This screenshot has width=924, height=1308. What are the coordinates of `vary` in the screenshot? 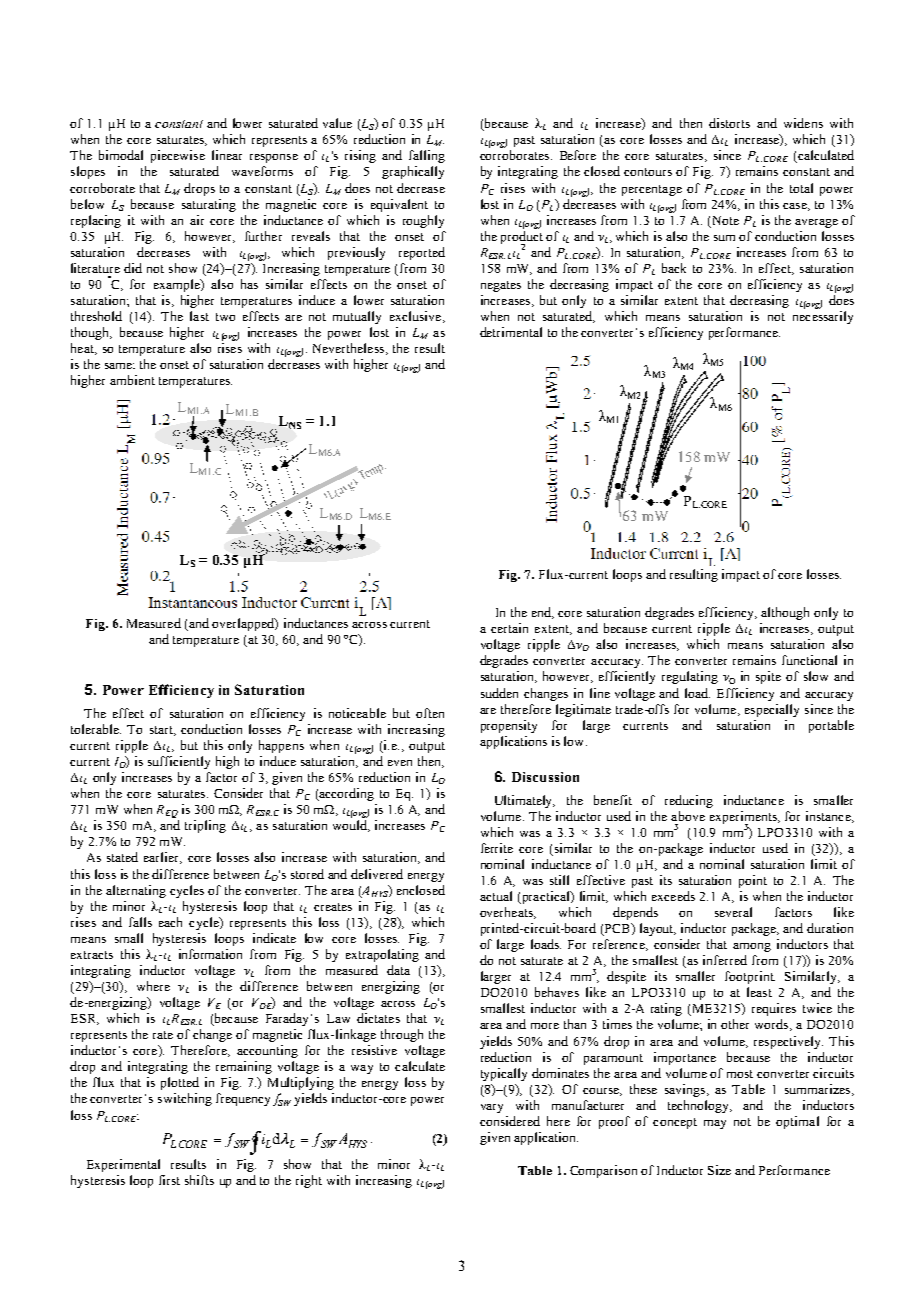 It's located at (492, 1108).
